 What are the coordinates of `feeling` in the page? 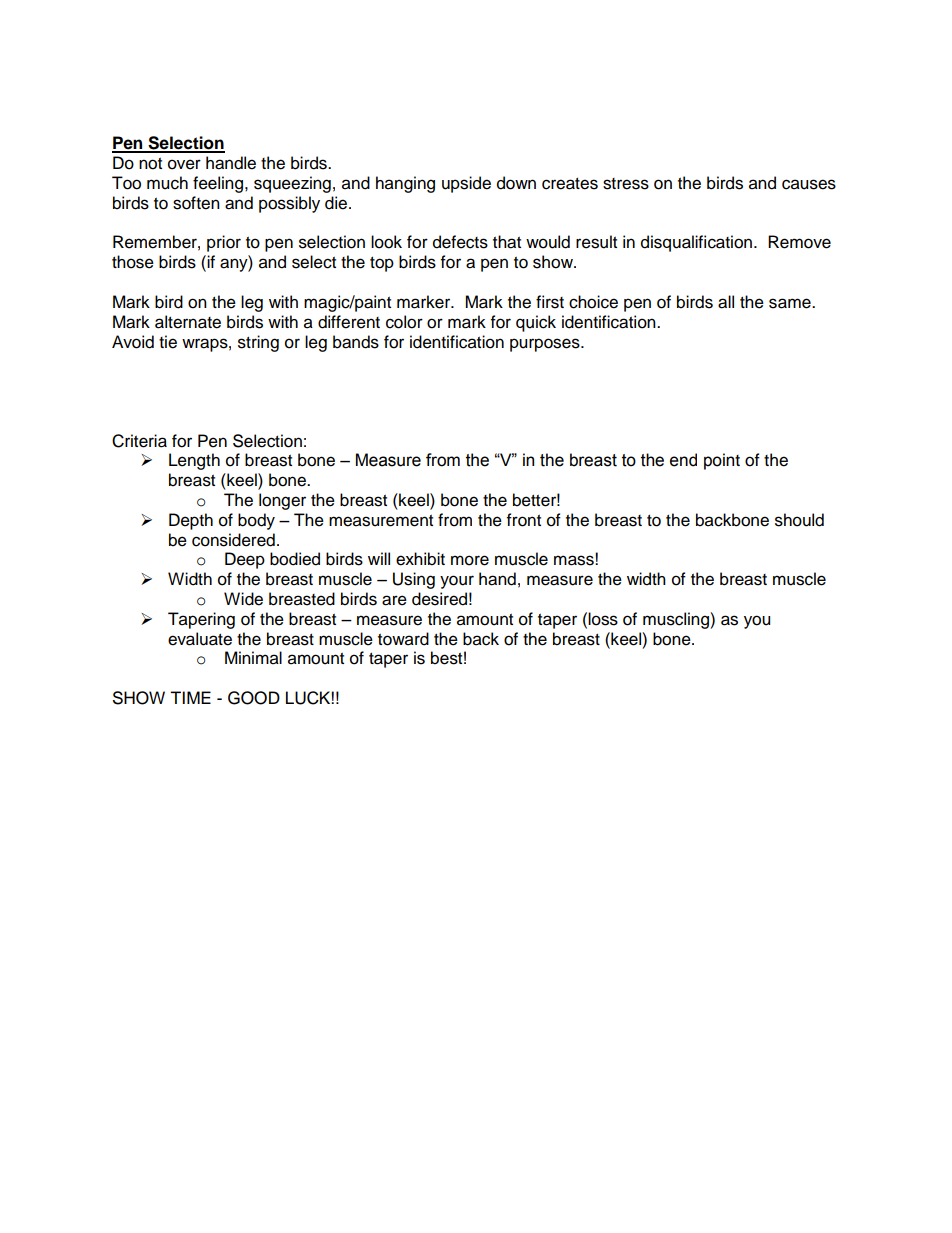 It's located at (218, 184).
